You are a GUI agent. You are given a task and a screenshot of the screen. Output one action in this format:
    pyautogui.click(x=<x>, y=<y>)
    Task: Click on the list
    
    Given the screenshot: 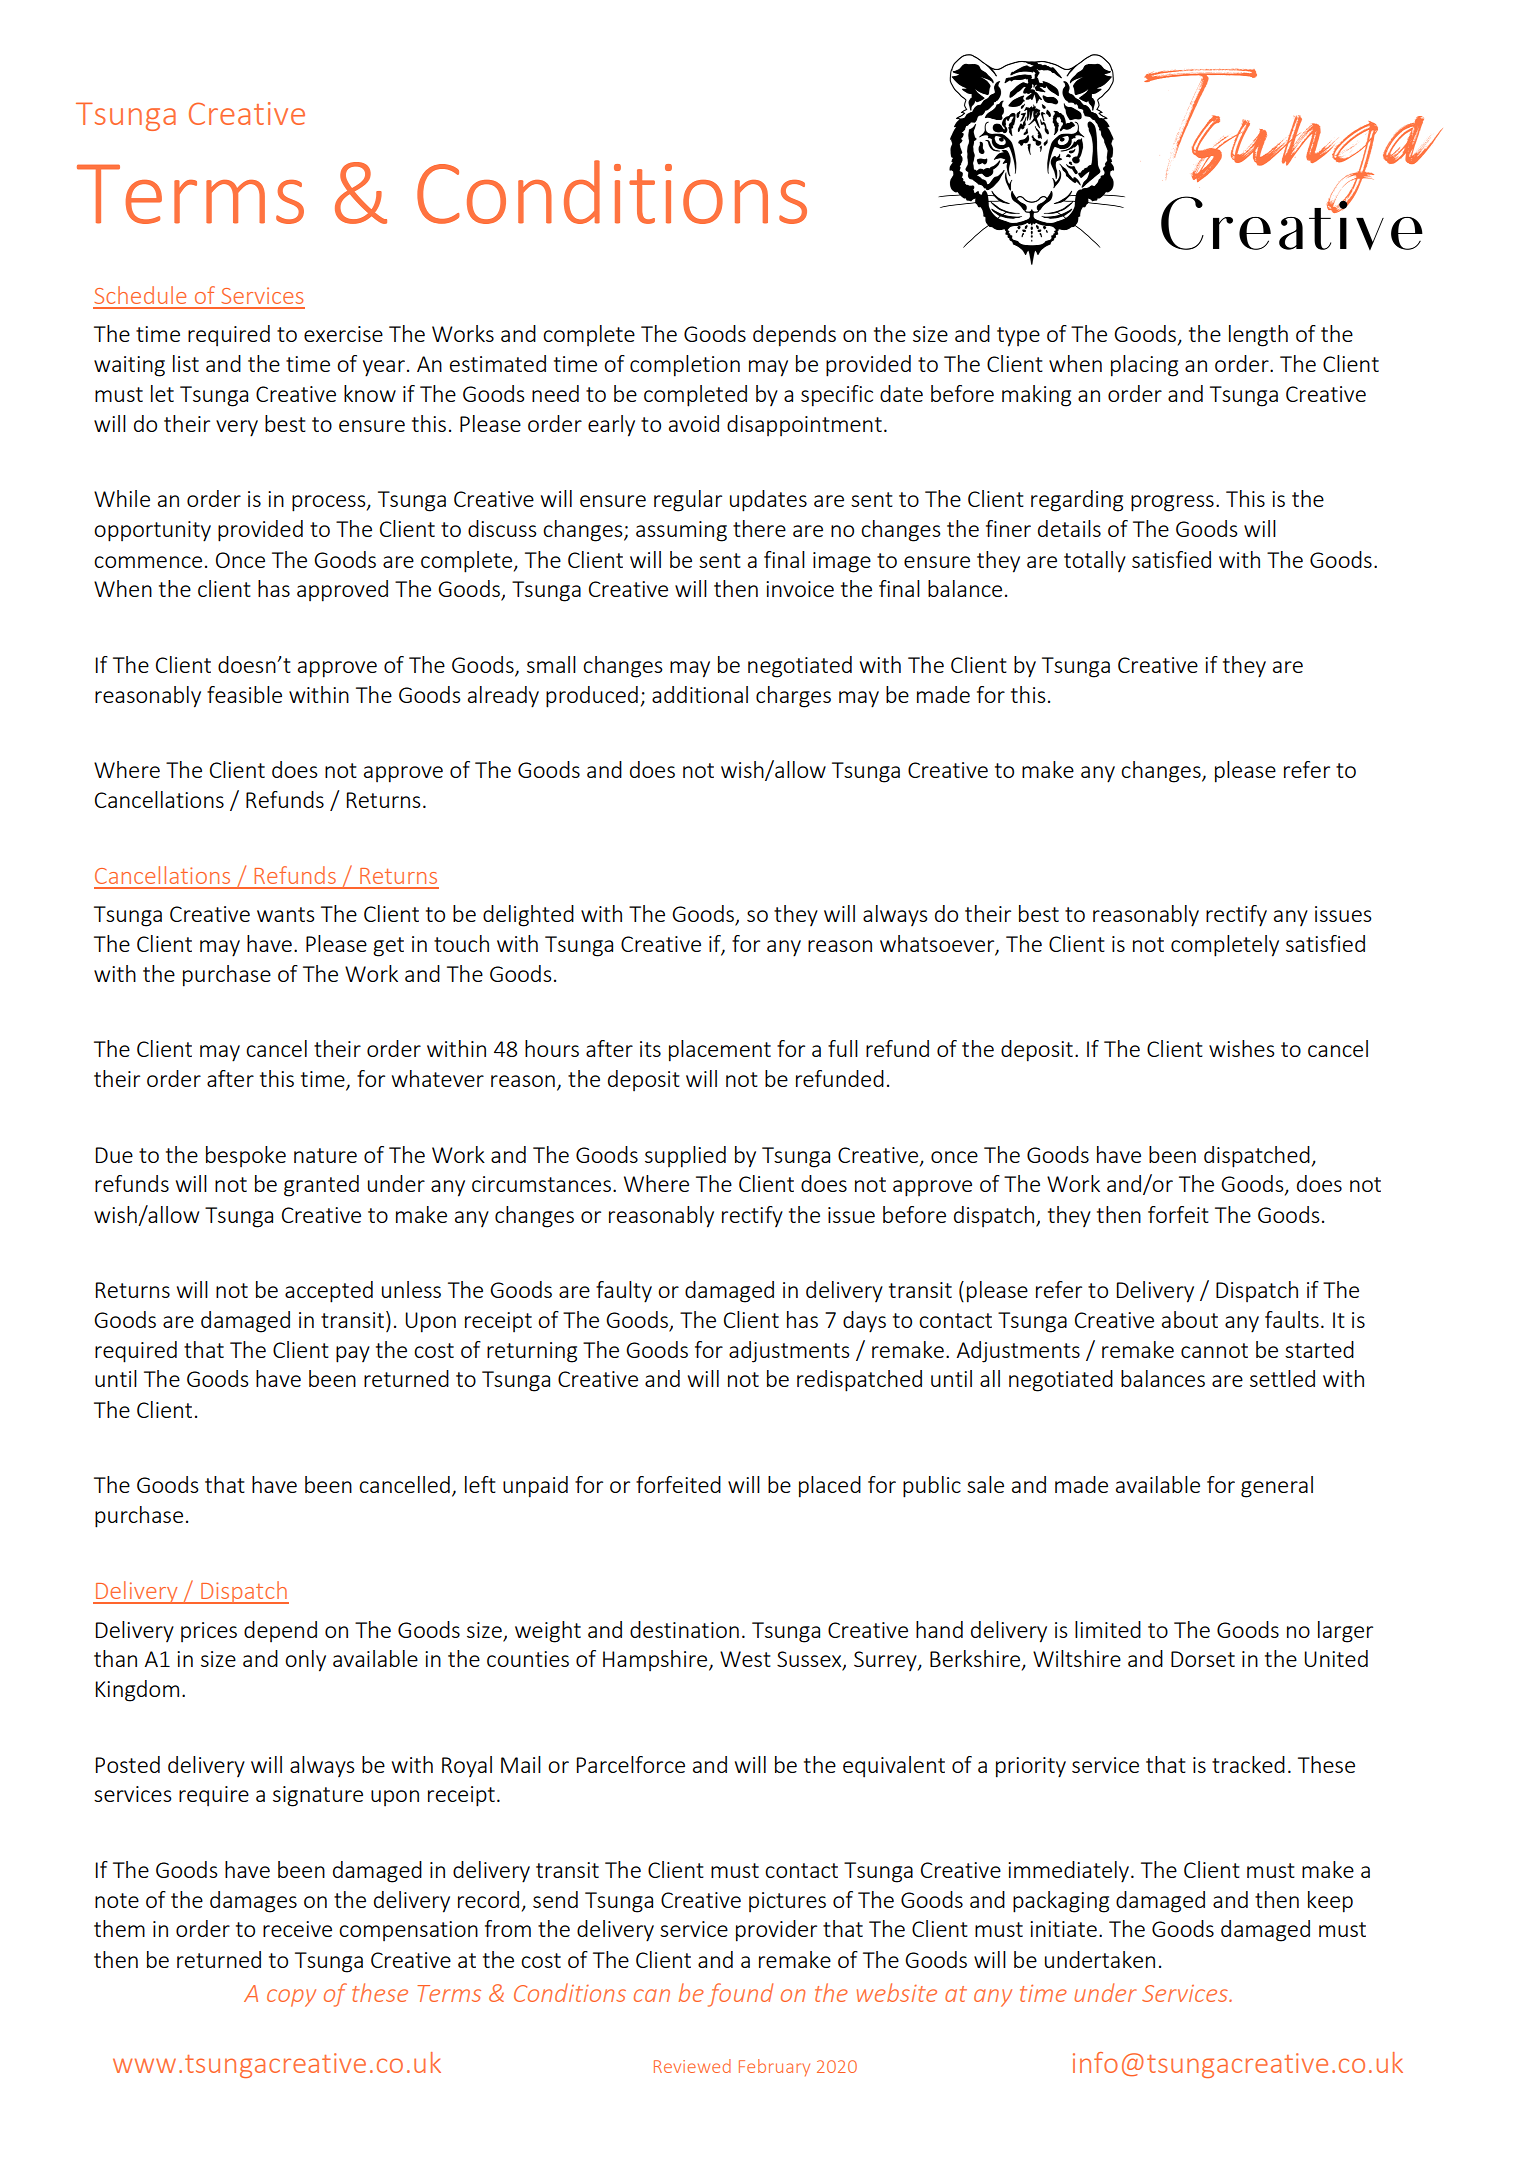 What is the action you would take?
    pyautogui.click(x=186, y=363)
